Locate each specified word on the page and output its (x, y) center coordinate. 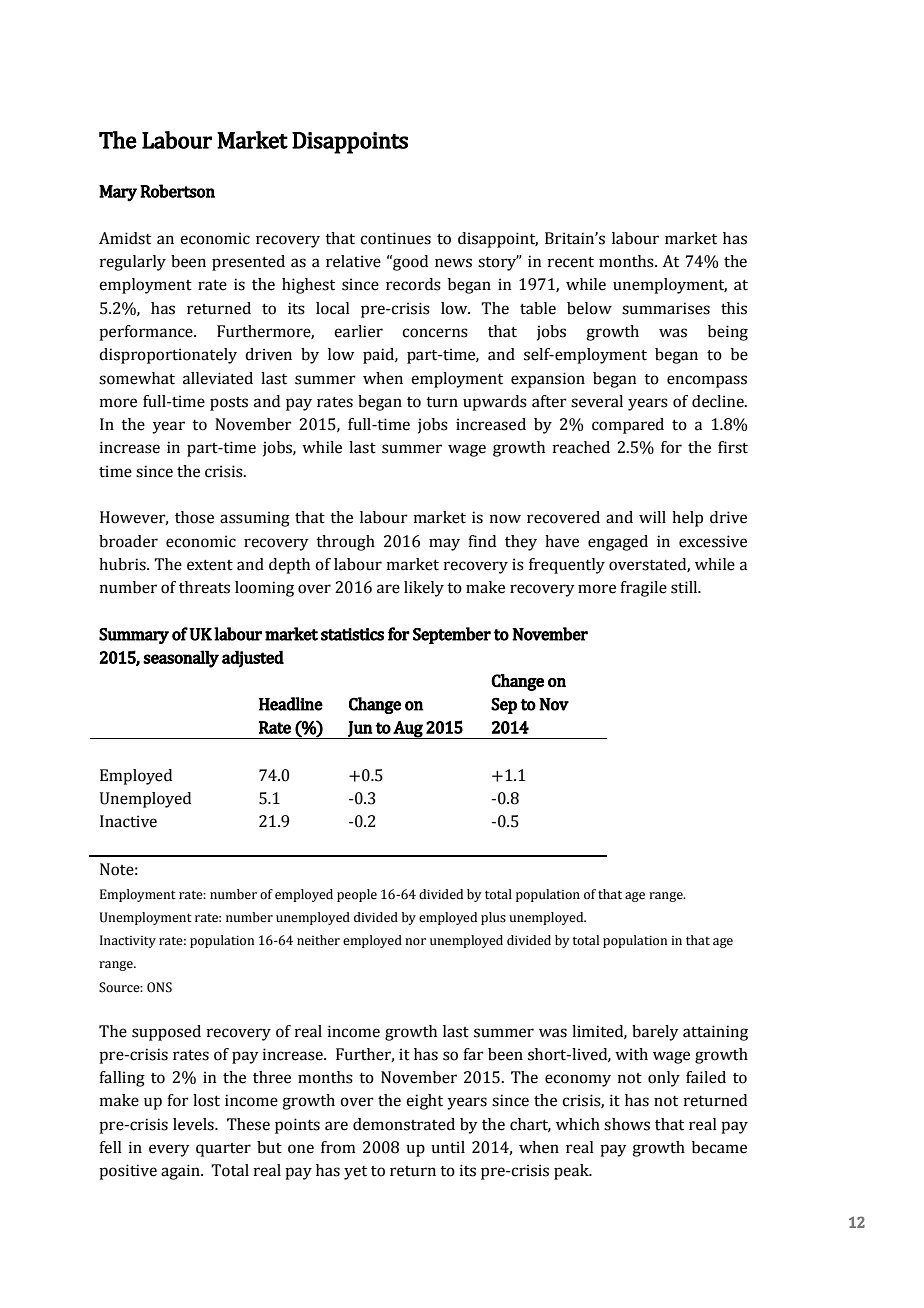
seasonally (181, 659)
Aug (408, 730)
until (448, 1147)
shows (627, 1124)
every (169, 1150)
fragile (643, 589)
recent (571, 262)
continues (395, 238)
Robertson (177, 191)
